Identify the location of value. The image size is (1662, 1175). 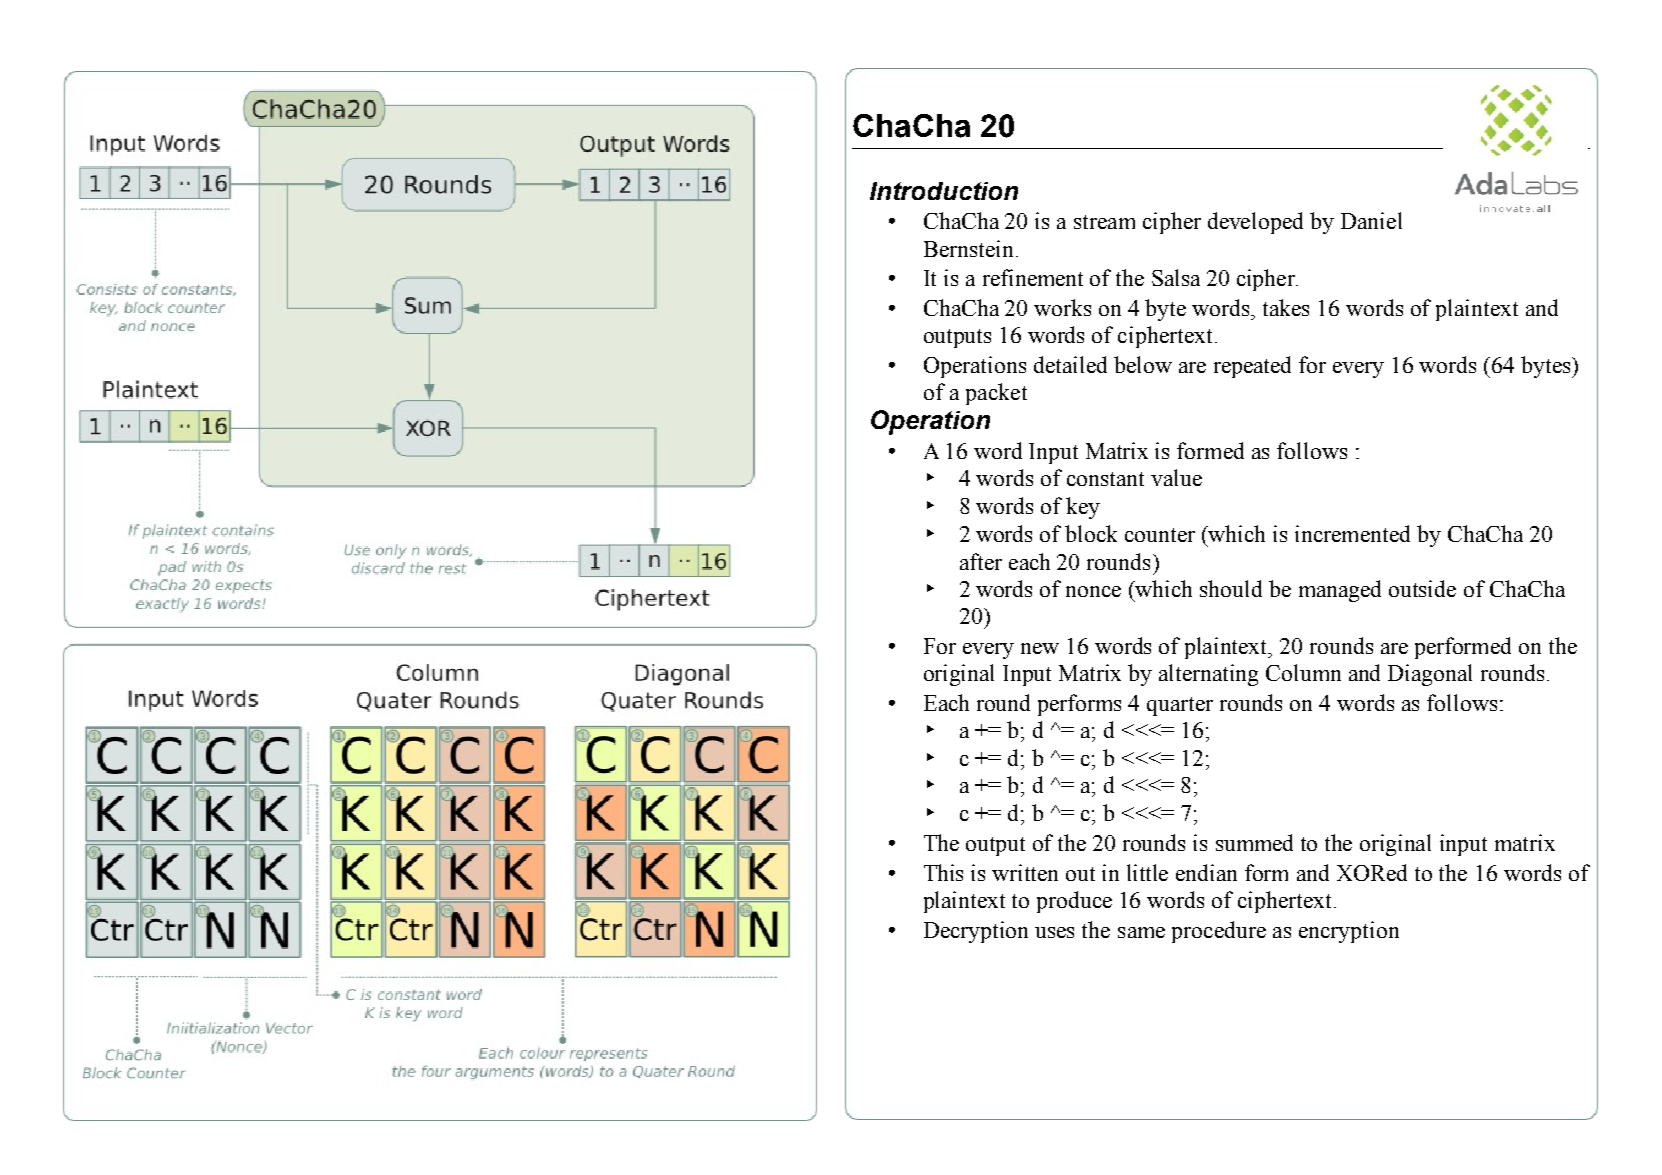
(1176, 477).
